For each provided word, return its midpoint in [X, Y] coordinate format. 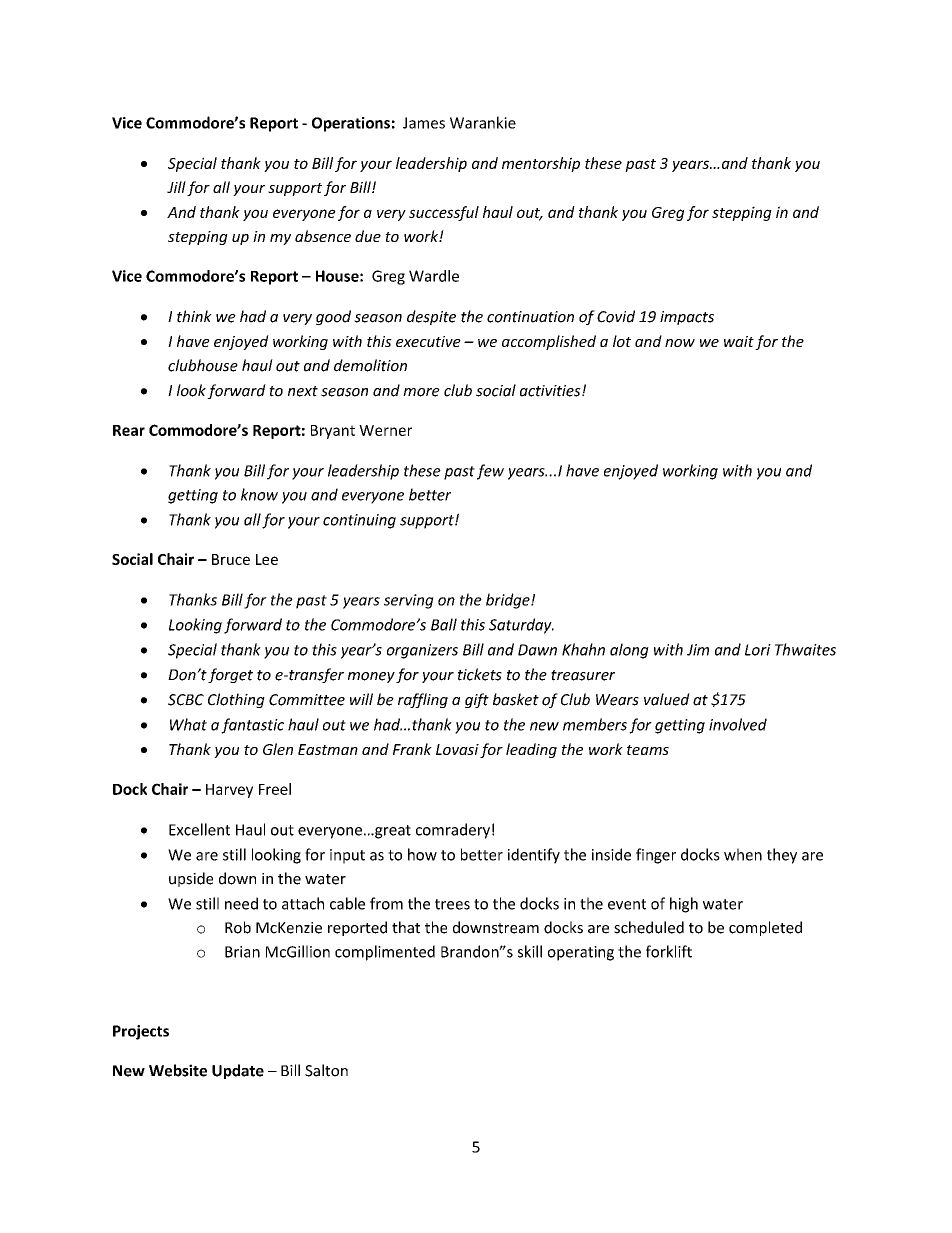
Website [178, 1070]
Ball [444, 624]
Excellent [199, 829]
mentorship [541, 164]
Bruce [231, 559]
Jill [176, 187]
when [743, 854]
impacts [687, 318]
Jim [698, 650]
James [424, 123]
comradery [453, 831]
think [194, 316]
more [421, 392]
